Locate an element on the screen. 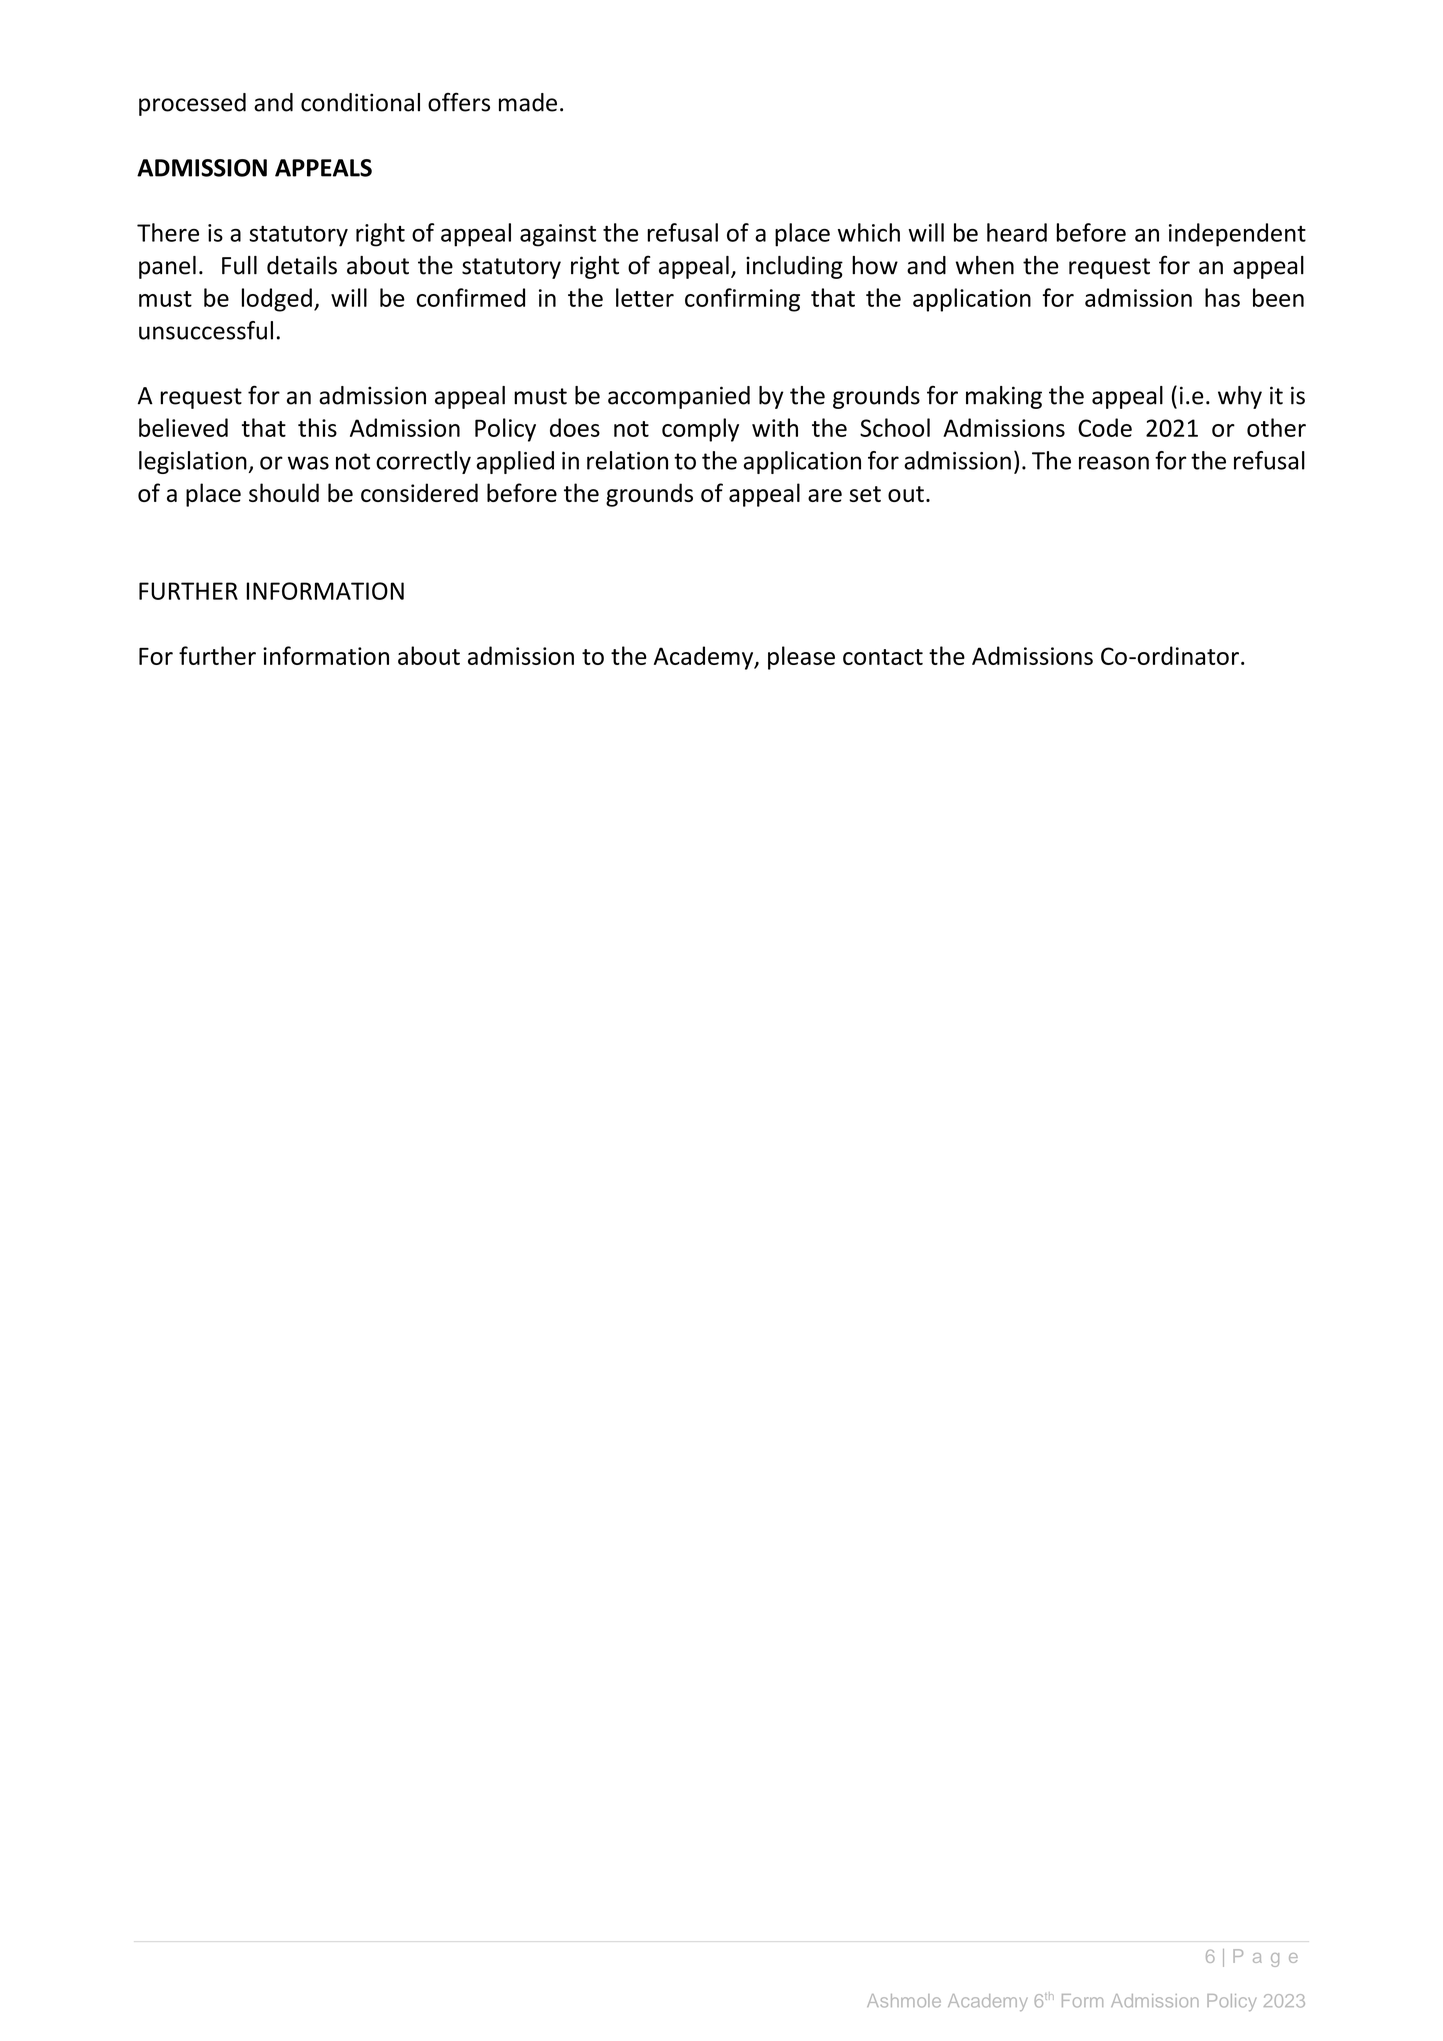  conditional is located at coordinates (360, 102).
